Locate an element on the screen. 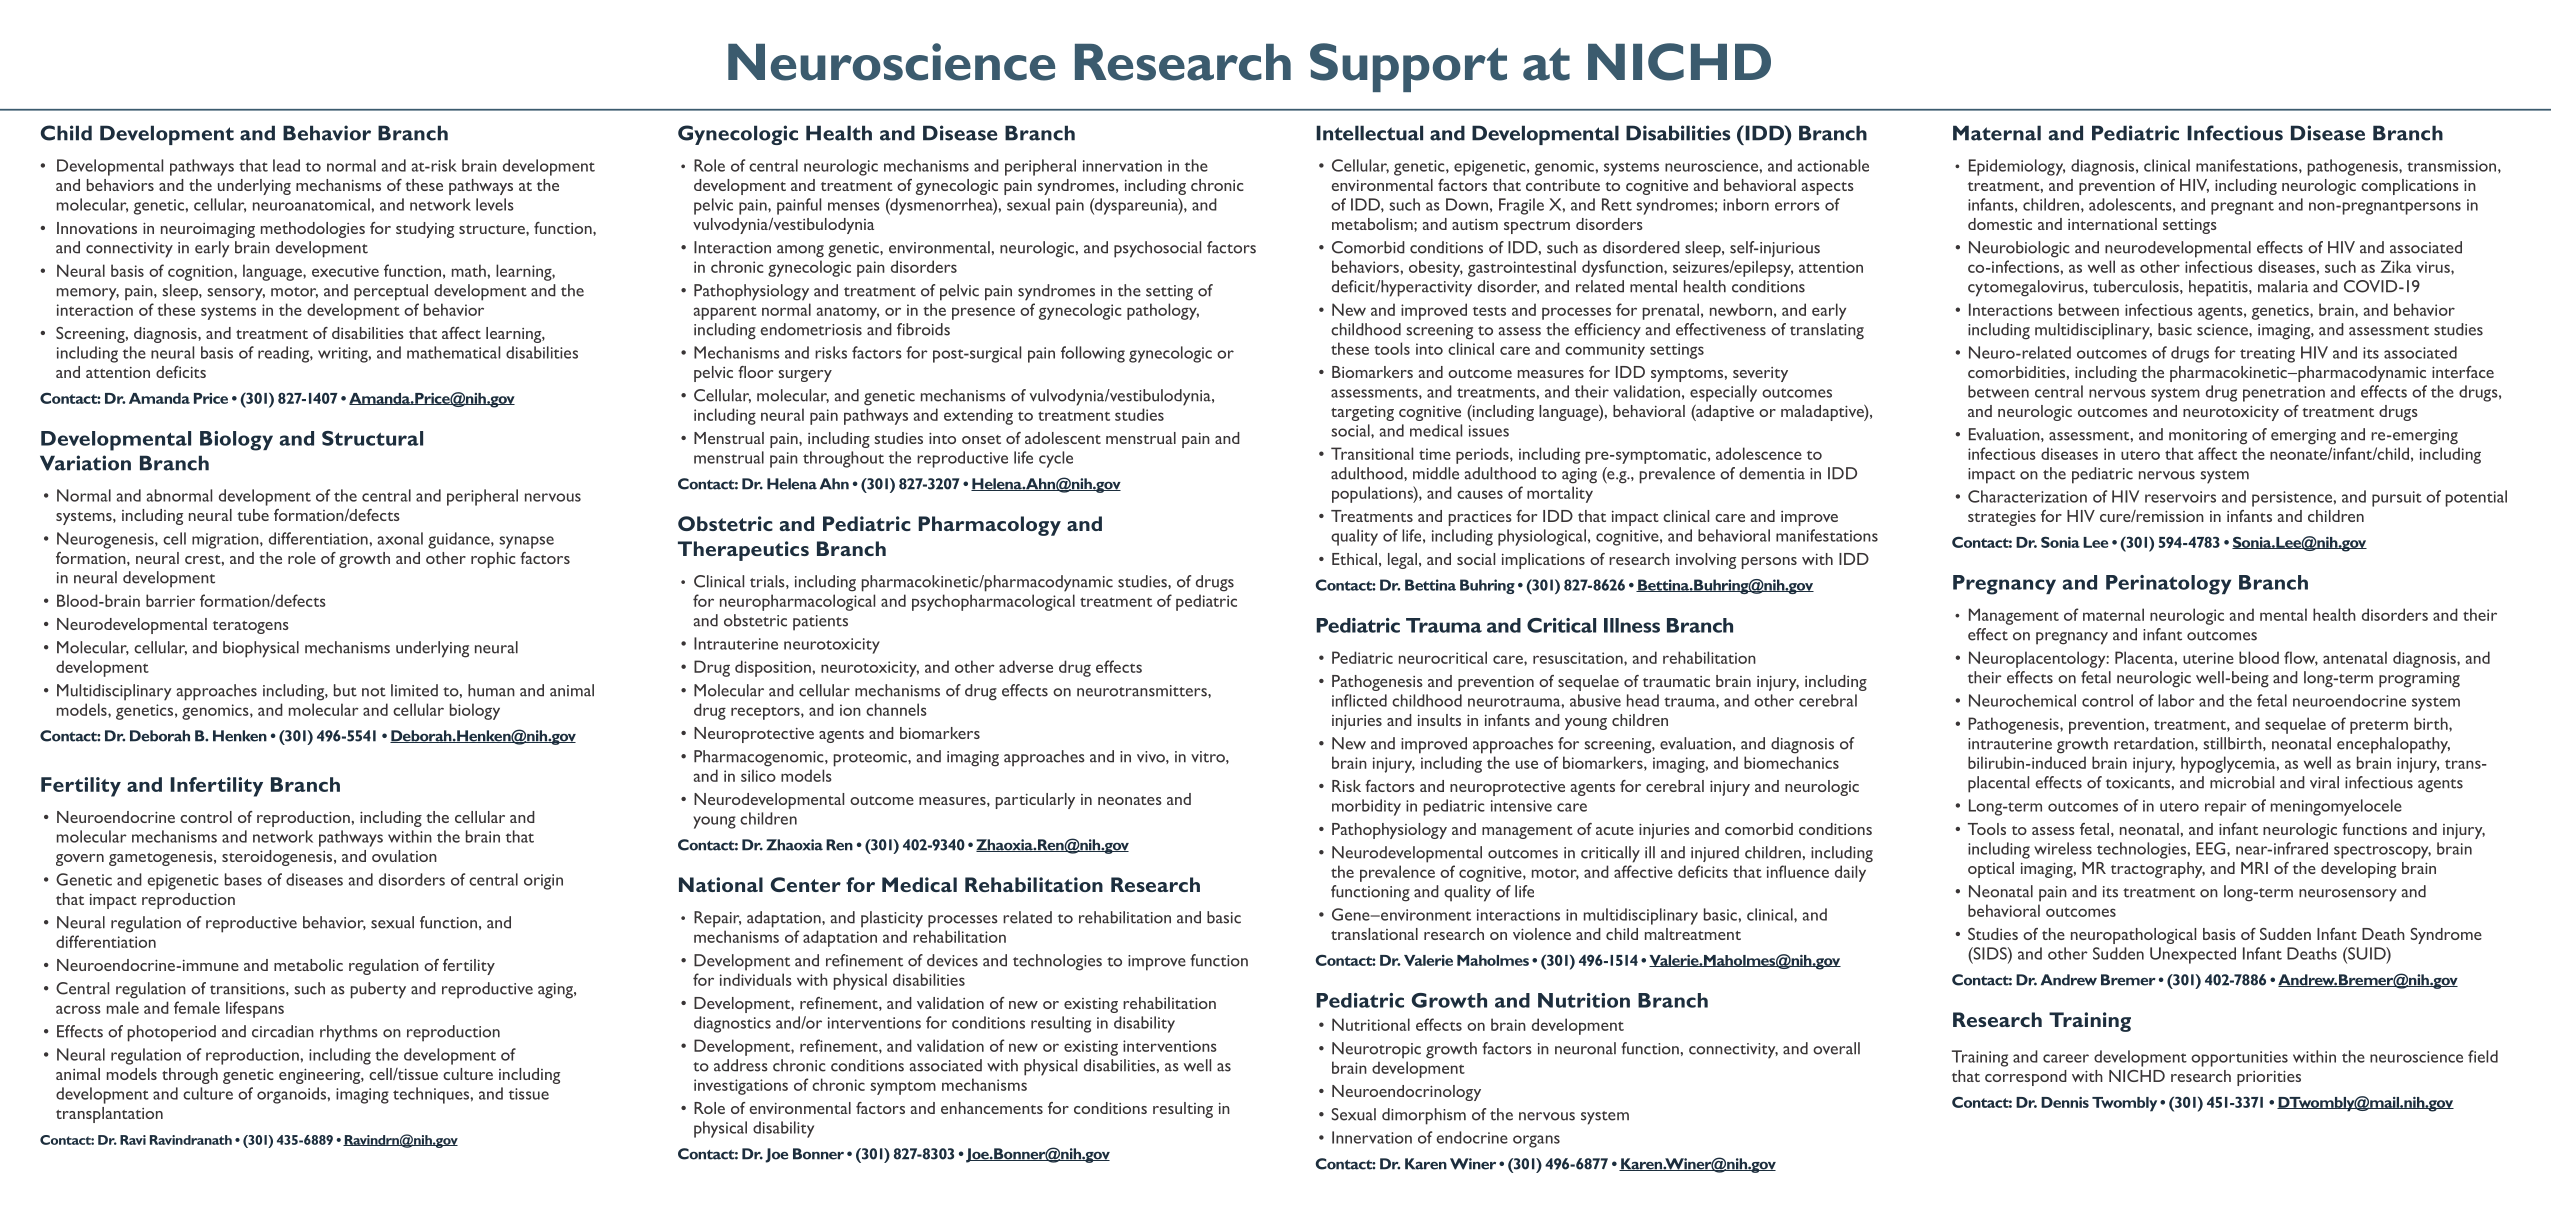 The image size is (2551, 1212). dimorphism is located at coordinates (1424, 1116).
